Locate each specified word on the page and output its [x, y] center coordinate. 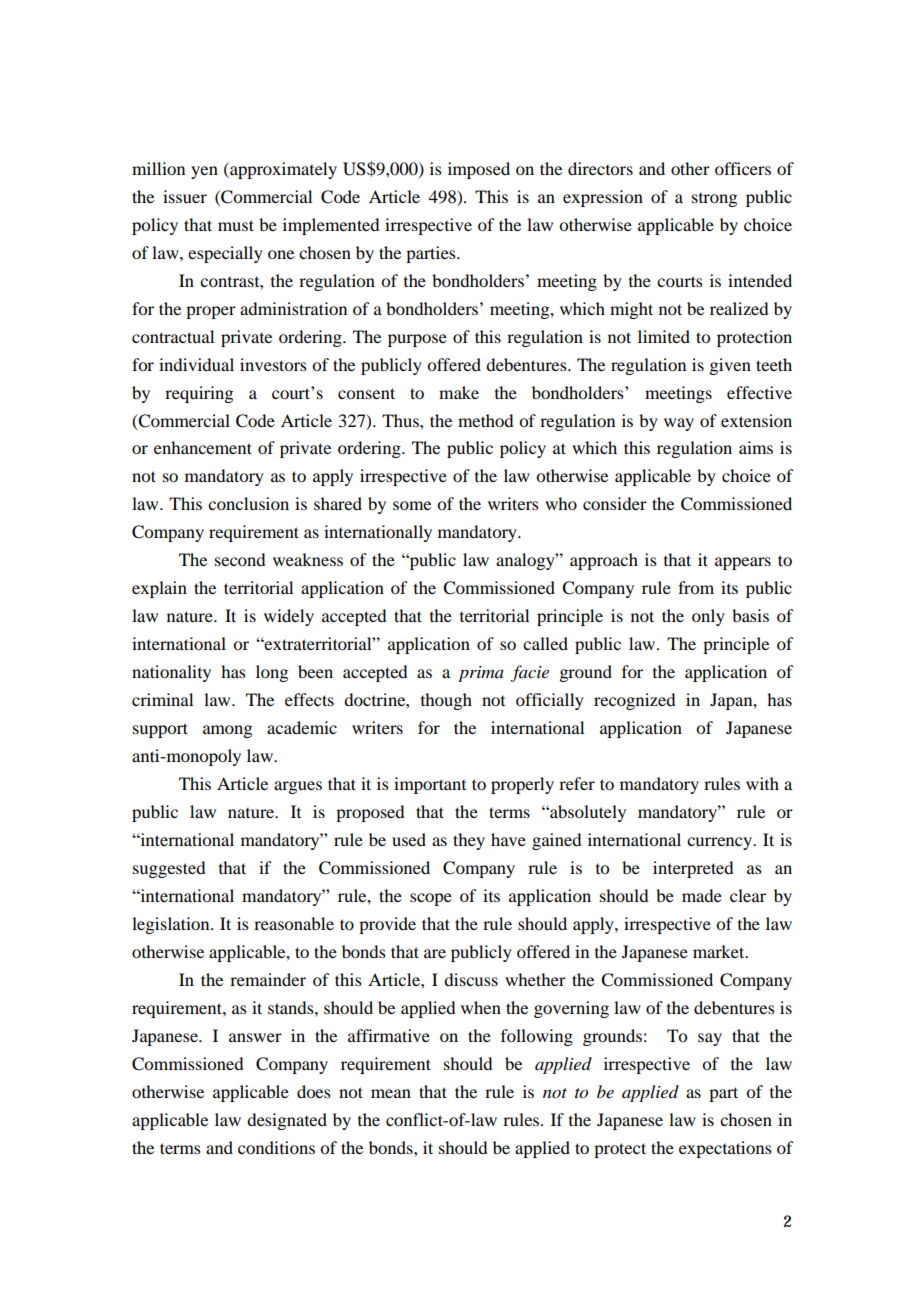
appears [743, 563]
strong [714, 200]
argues [298, 787]
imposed [479, 170]
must [236, 225]
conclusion [248, 503]
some [412, 505]
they [469, 841]
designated [287, 1121]
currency [721, 843]
